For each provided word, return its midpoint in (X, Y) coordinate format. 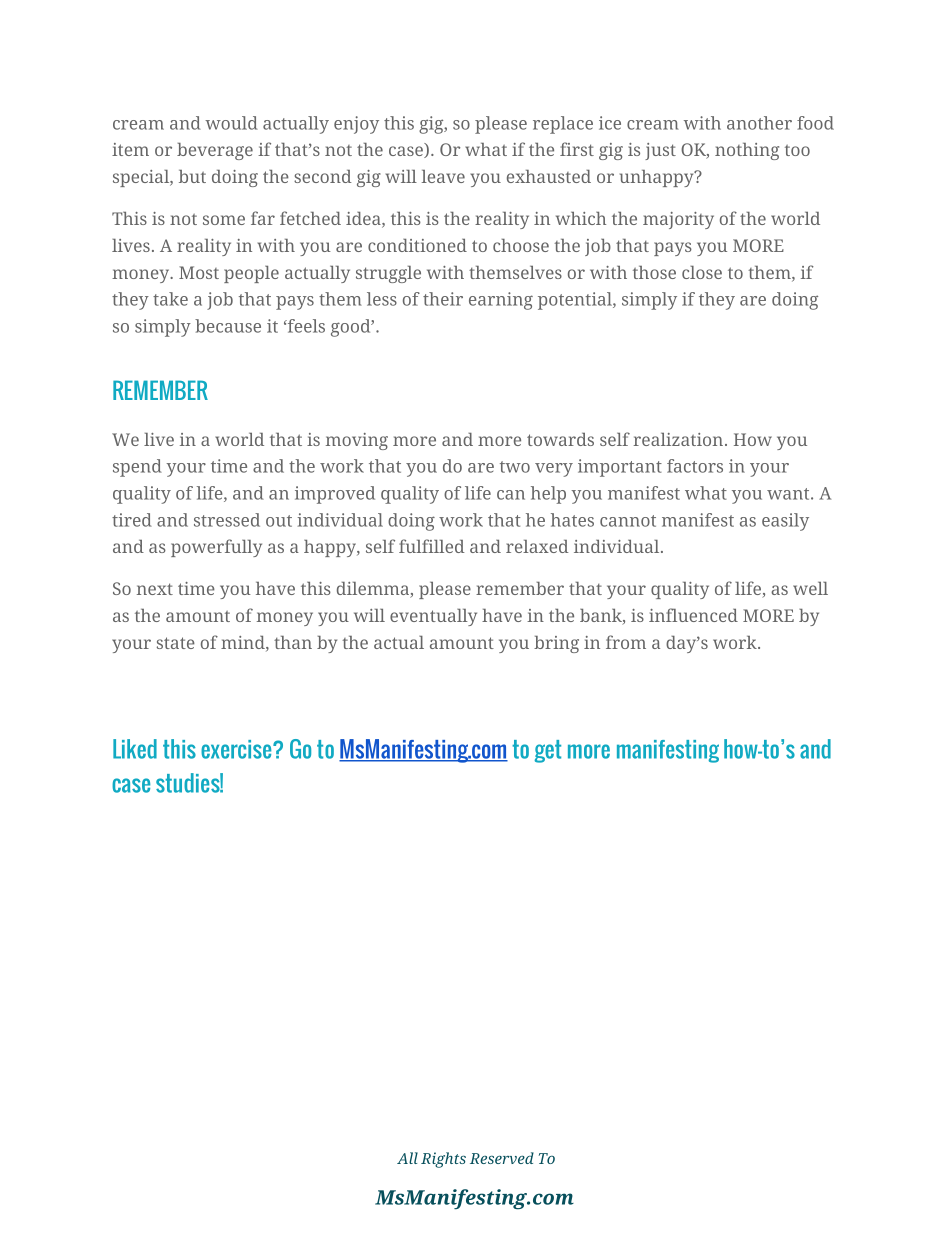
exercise (237, 749)
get (548, 751)
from (626, 642)
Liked (135, 749)
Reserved (502, 1158)
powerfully (216, 548)
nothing (747, 151)
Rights (443, 1160)
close (702, 272)
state (176, 643)
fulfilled (432, 546)
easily (785, 522)
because (228, 326)
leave (443, 176)
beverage (215, 151)
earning (501, 301)
